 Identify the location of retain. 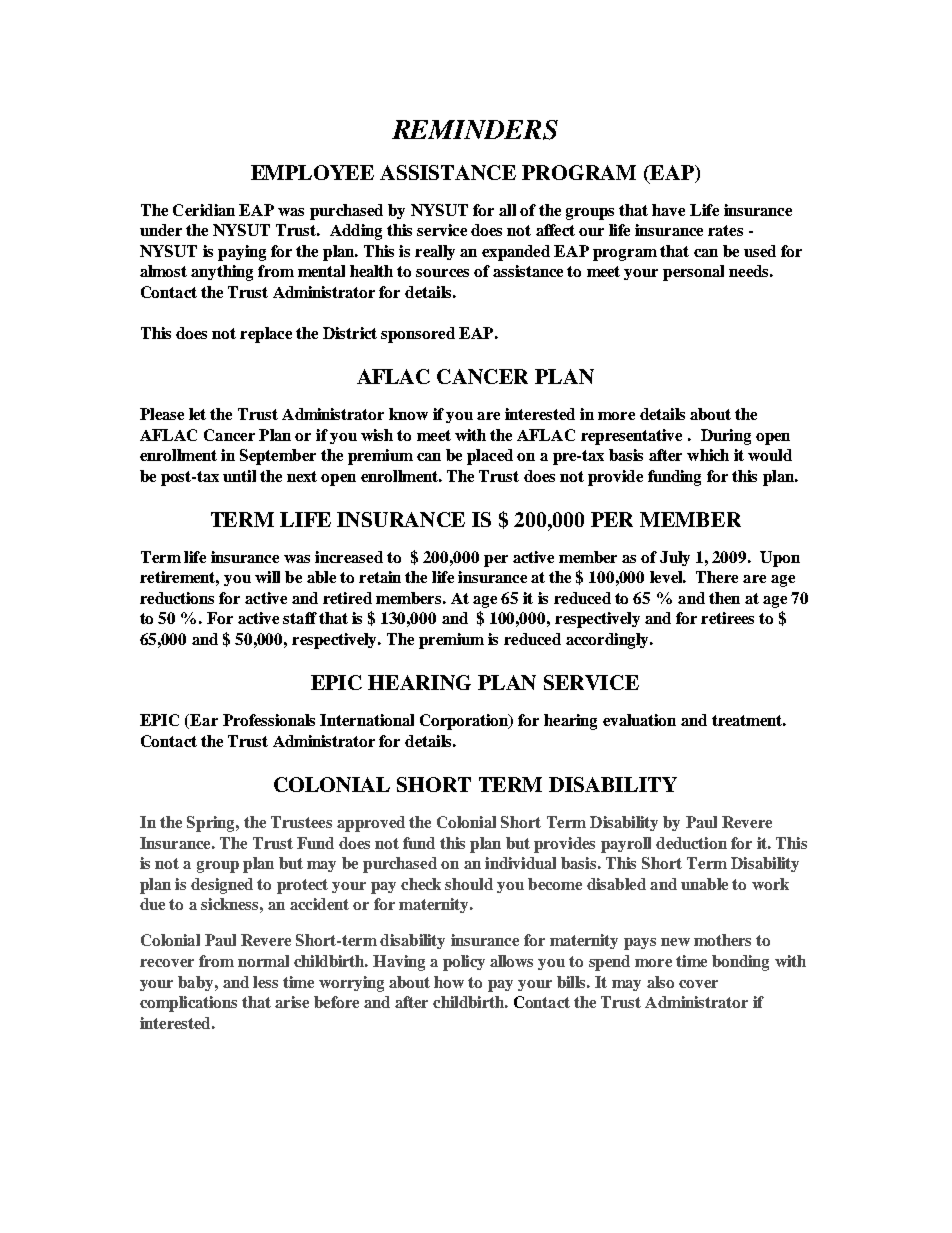
(380, 577).
